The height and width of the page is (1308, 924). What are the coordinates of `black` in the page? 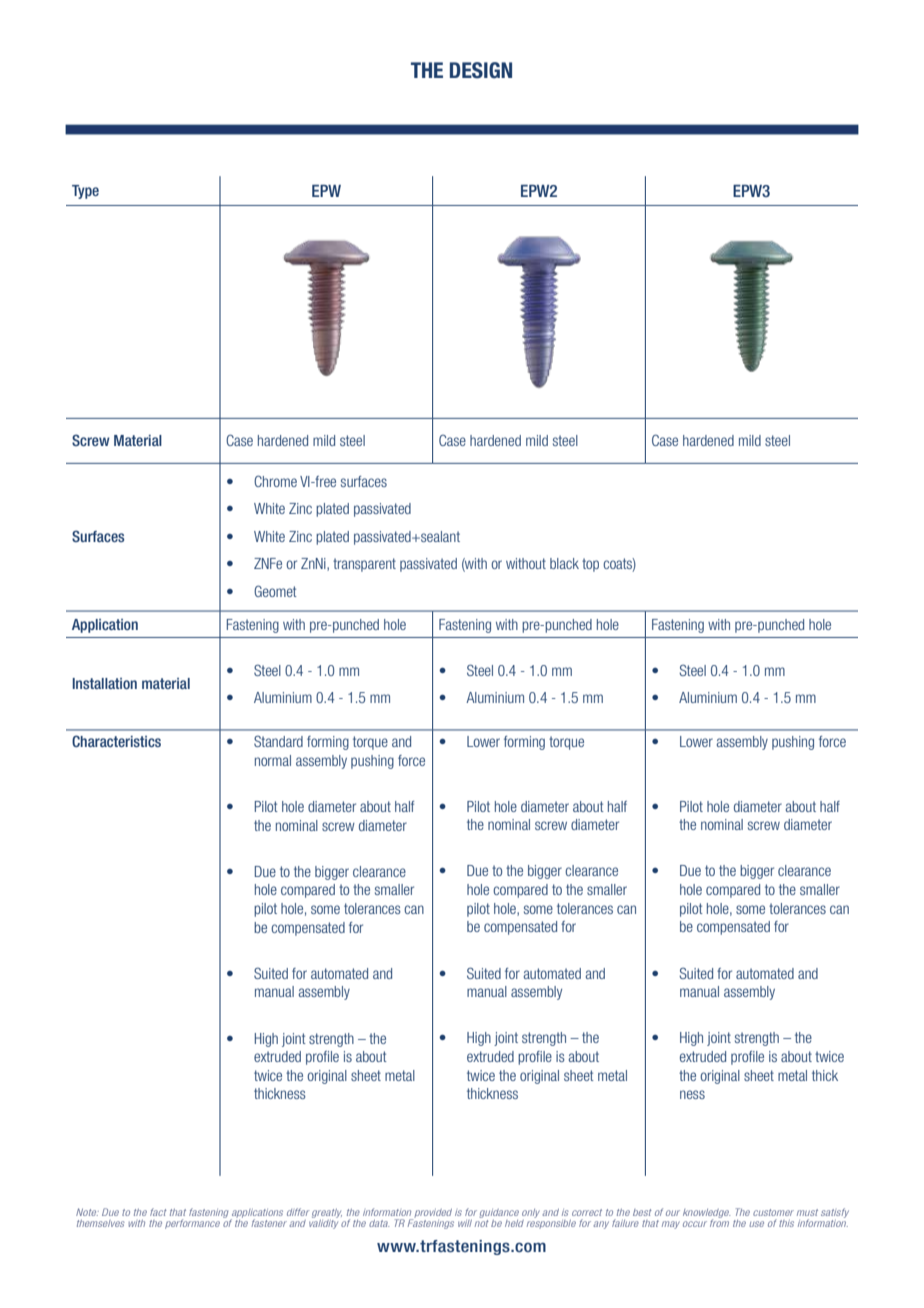 It's located at (564, 563).
